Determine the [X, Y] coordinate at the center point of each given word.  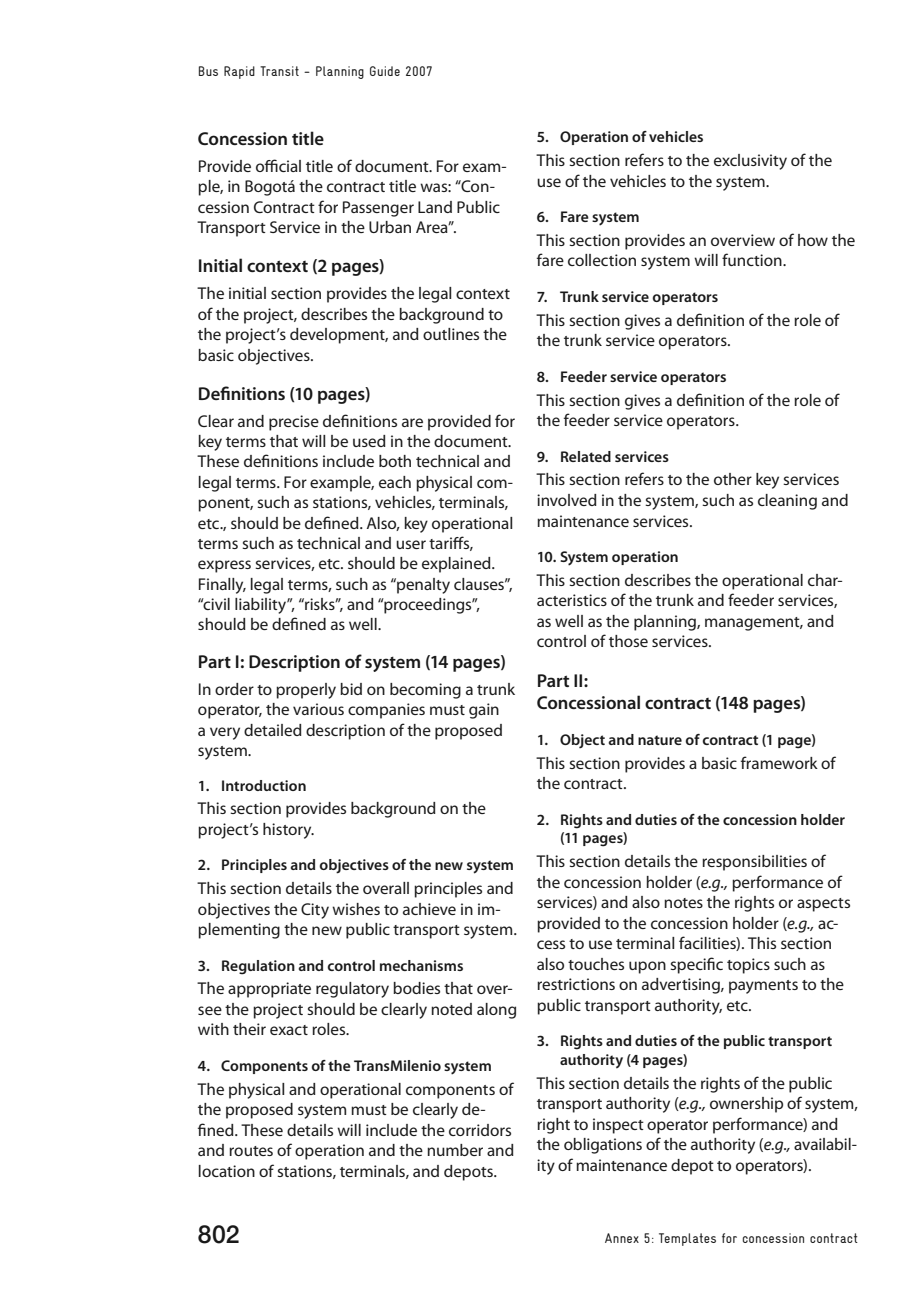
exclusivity [750, 162]
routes [251, 1151]
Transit [279, 71]
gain [484, 711]
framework [779, 762]
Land [435, 207]
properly [306, 691]
